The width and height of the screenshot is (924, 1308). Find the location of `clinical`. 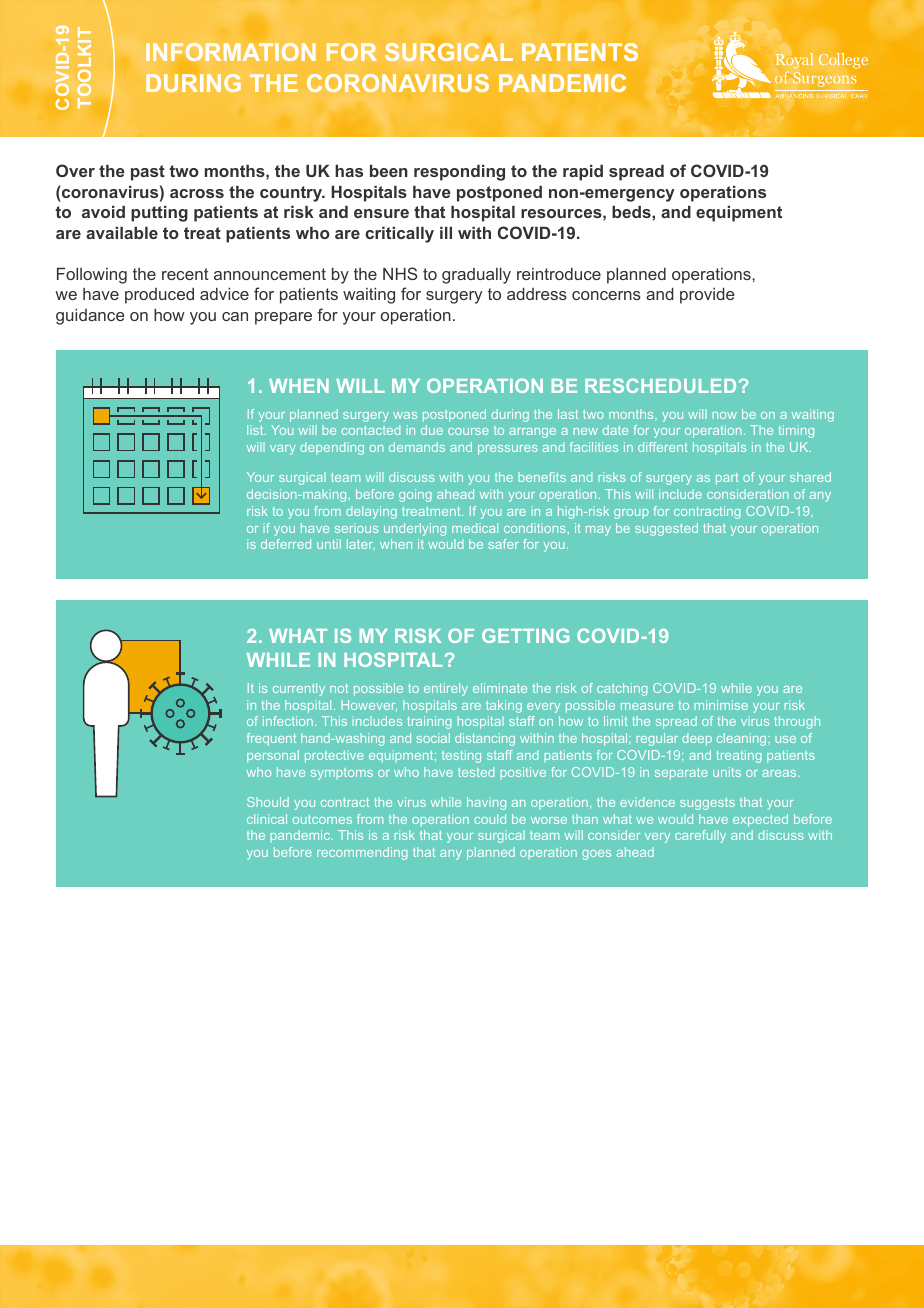

clinical is located at coordinates (267, 819).
